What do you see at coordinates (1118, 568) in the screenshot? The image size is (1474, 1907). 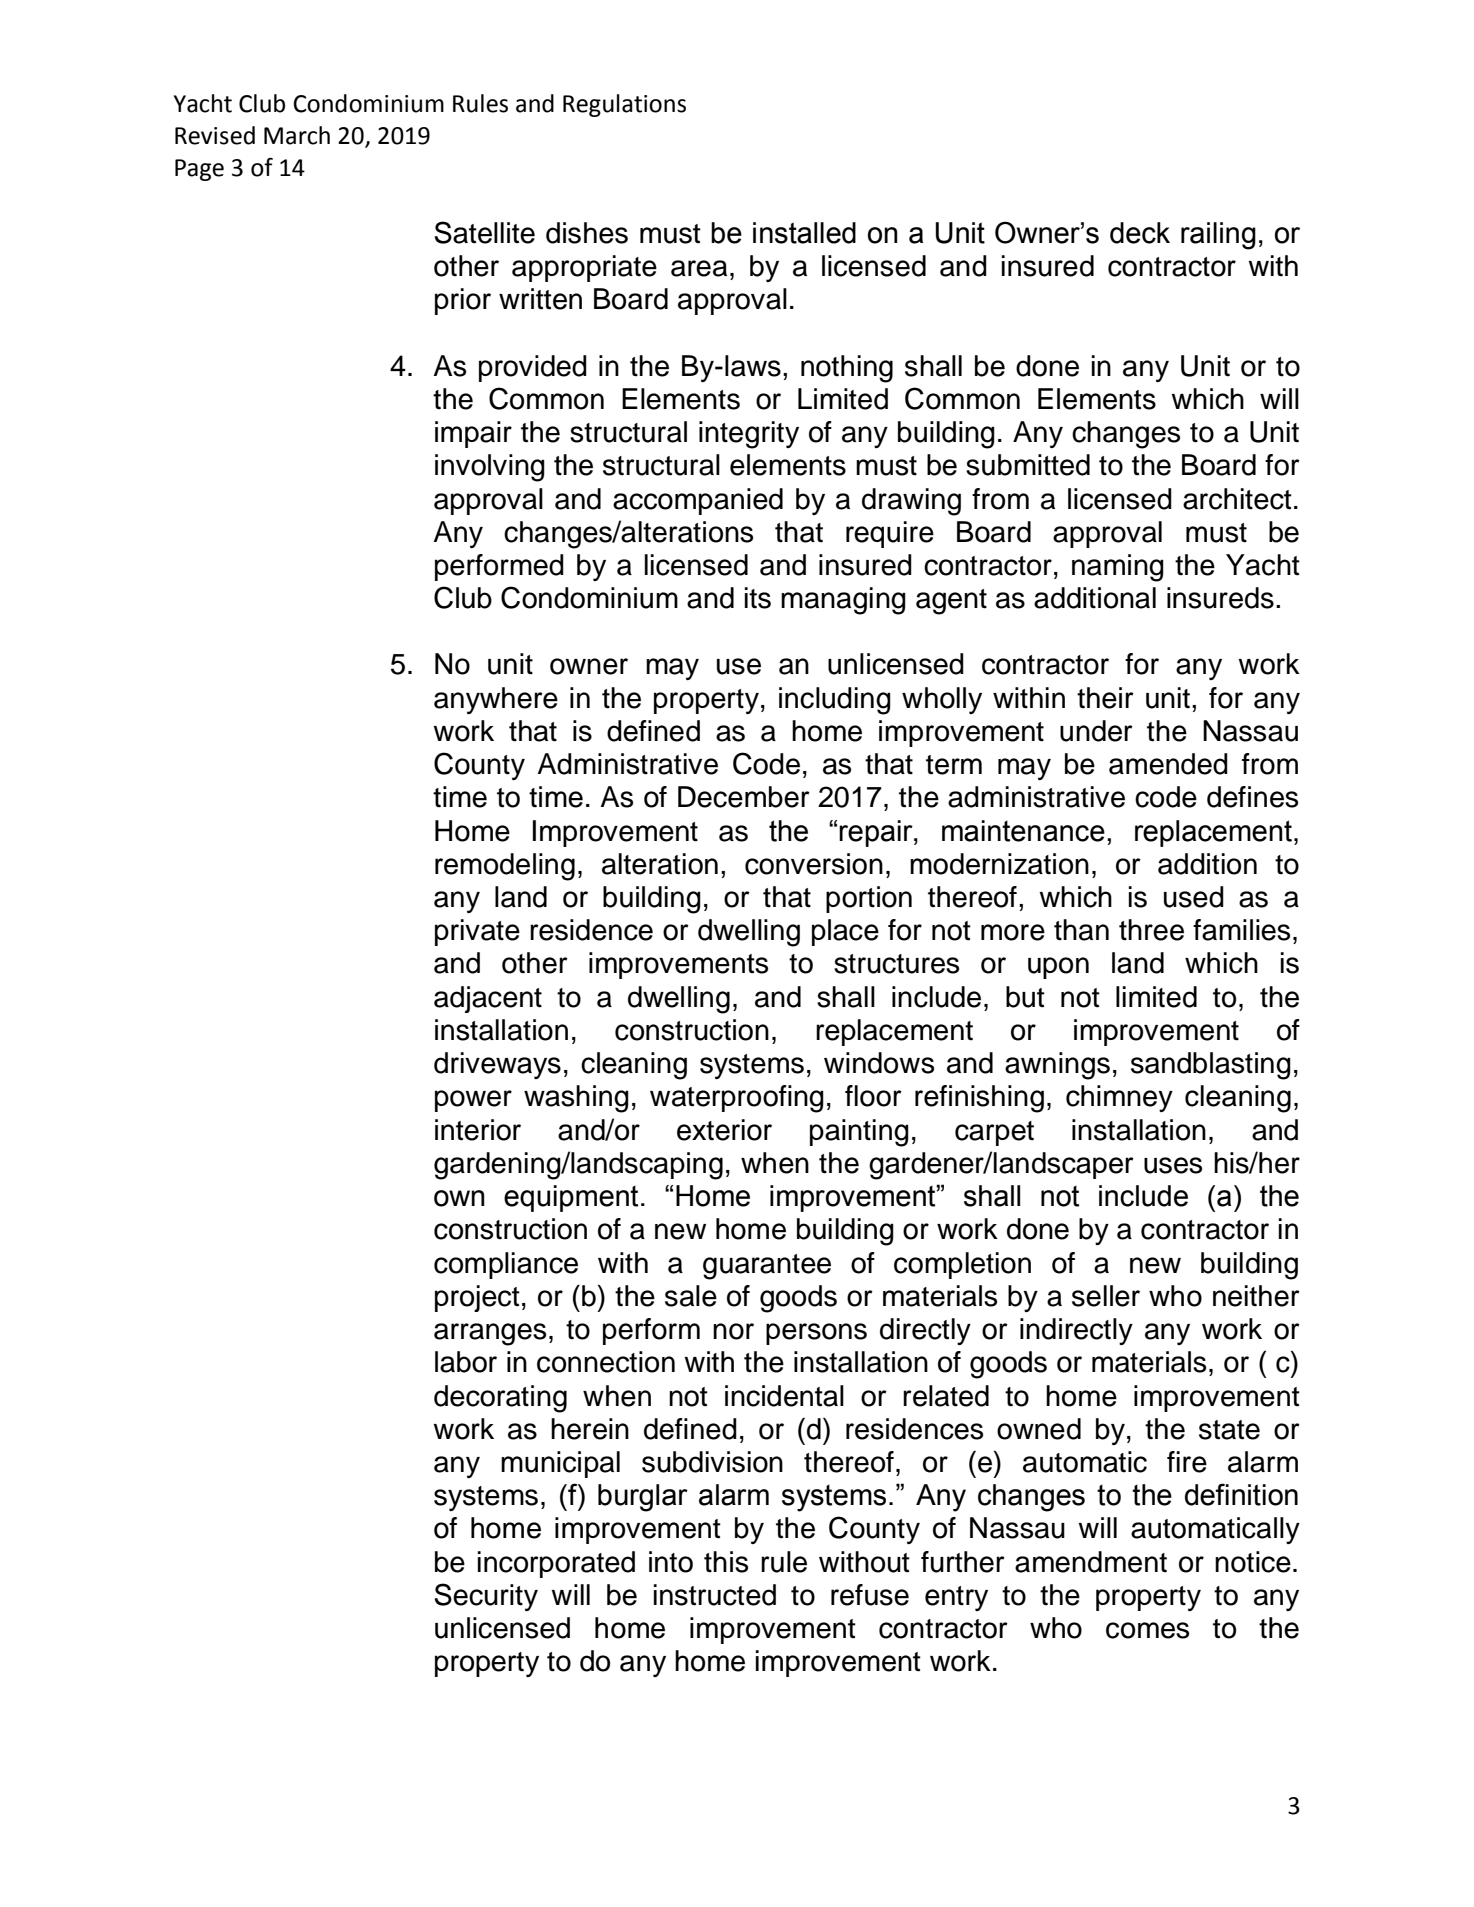 I see `naming` at bounding box center [1118, 568].
